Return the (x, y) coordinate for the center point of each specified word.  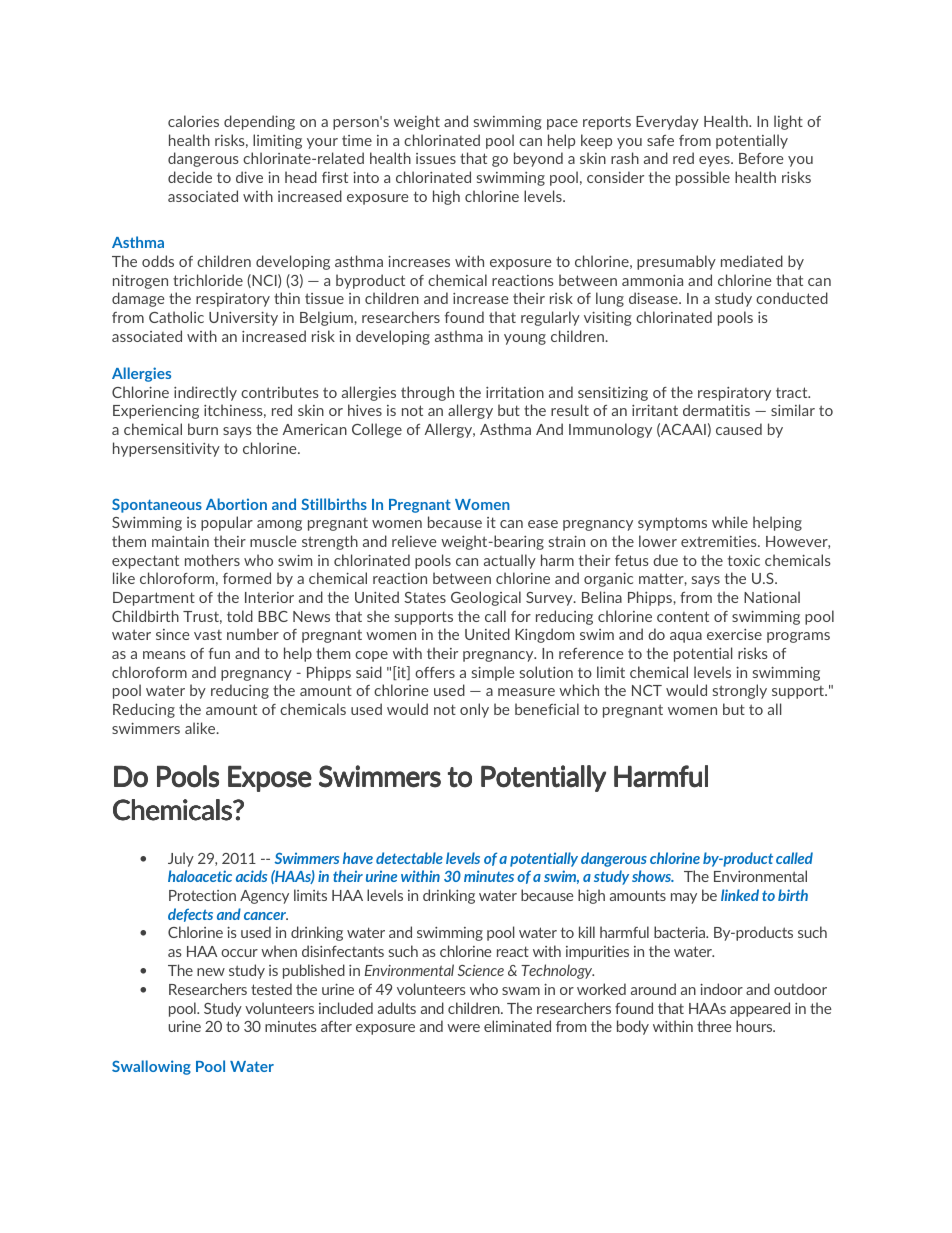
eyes (715, 161)
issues (436, 158)
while (730, 522)
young (525, 339)
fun (219, 653)
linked (740, 895)
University (243, 319)
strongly (740, 691)
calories (193, 121)
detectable (409, 858)
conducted (792, 298)
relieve (414, 541)
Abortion (236, 504)
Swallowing (151, 1067)
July (181, 859)
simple (493, 673)
